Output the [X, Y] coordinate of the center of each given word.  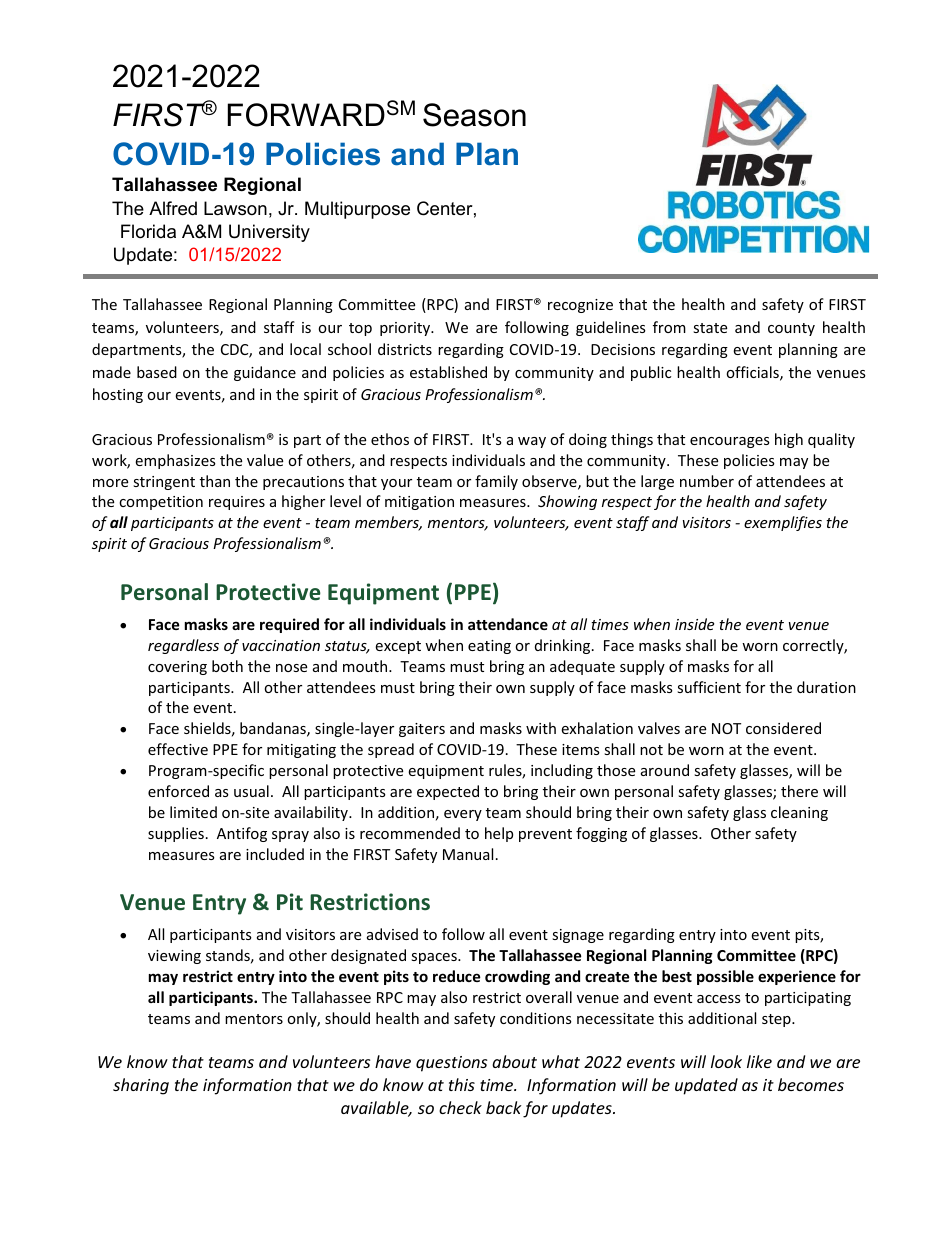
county [791, 329]
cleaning [799, 813]
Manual [468, 854]
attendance [508, 624]
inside [694, 624]
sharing [141, 1086]
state [710, 328]
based [157, 372]
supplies [176, 834]
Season [474, 115]
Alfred [173, 208]
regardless [183, 646]
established [448, 372]
